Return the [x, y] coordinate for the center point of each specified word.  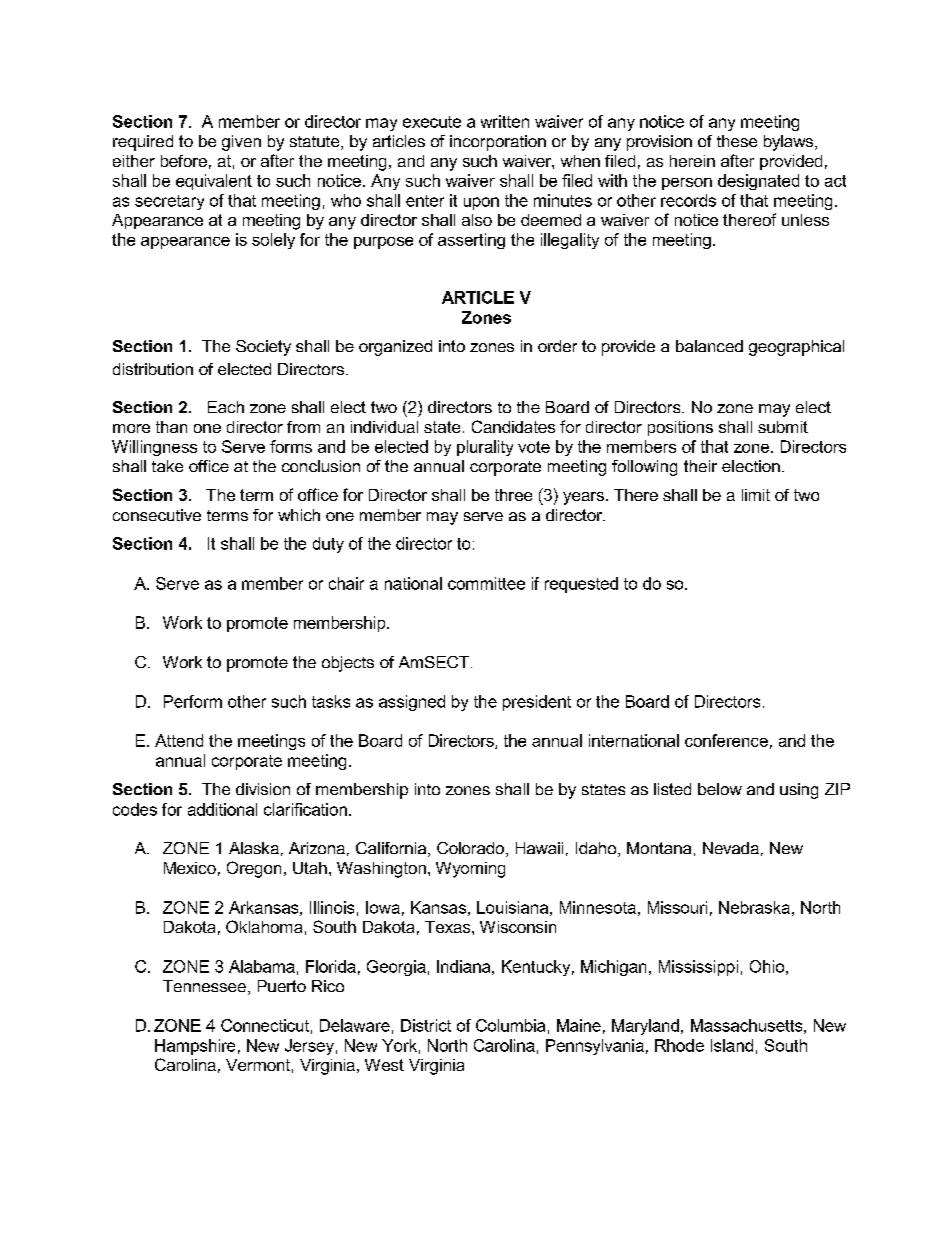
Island [732, 1045]
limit [756, 495]
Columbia [510, 1025]
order [557, 346]
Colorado [470, 848]
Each [226, 407]
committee [486, 583]
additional [222, 809]
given [241, 143]
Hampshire [195, 1047]
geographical [796, 348]
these [737, 141]
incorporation [498, 143]
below [720, 789]
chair [346, 583]
